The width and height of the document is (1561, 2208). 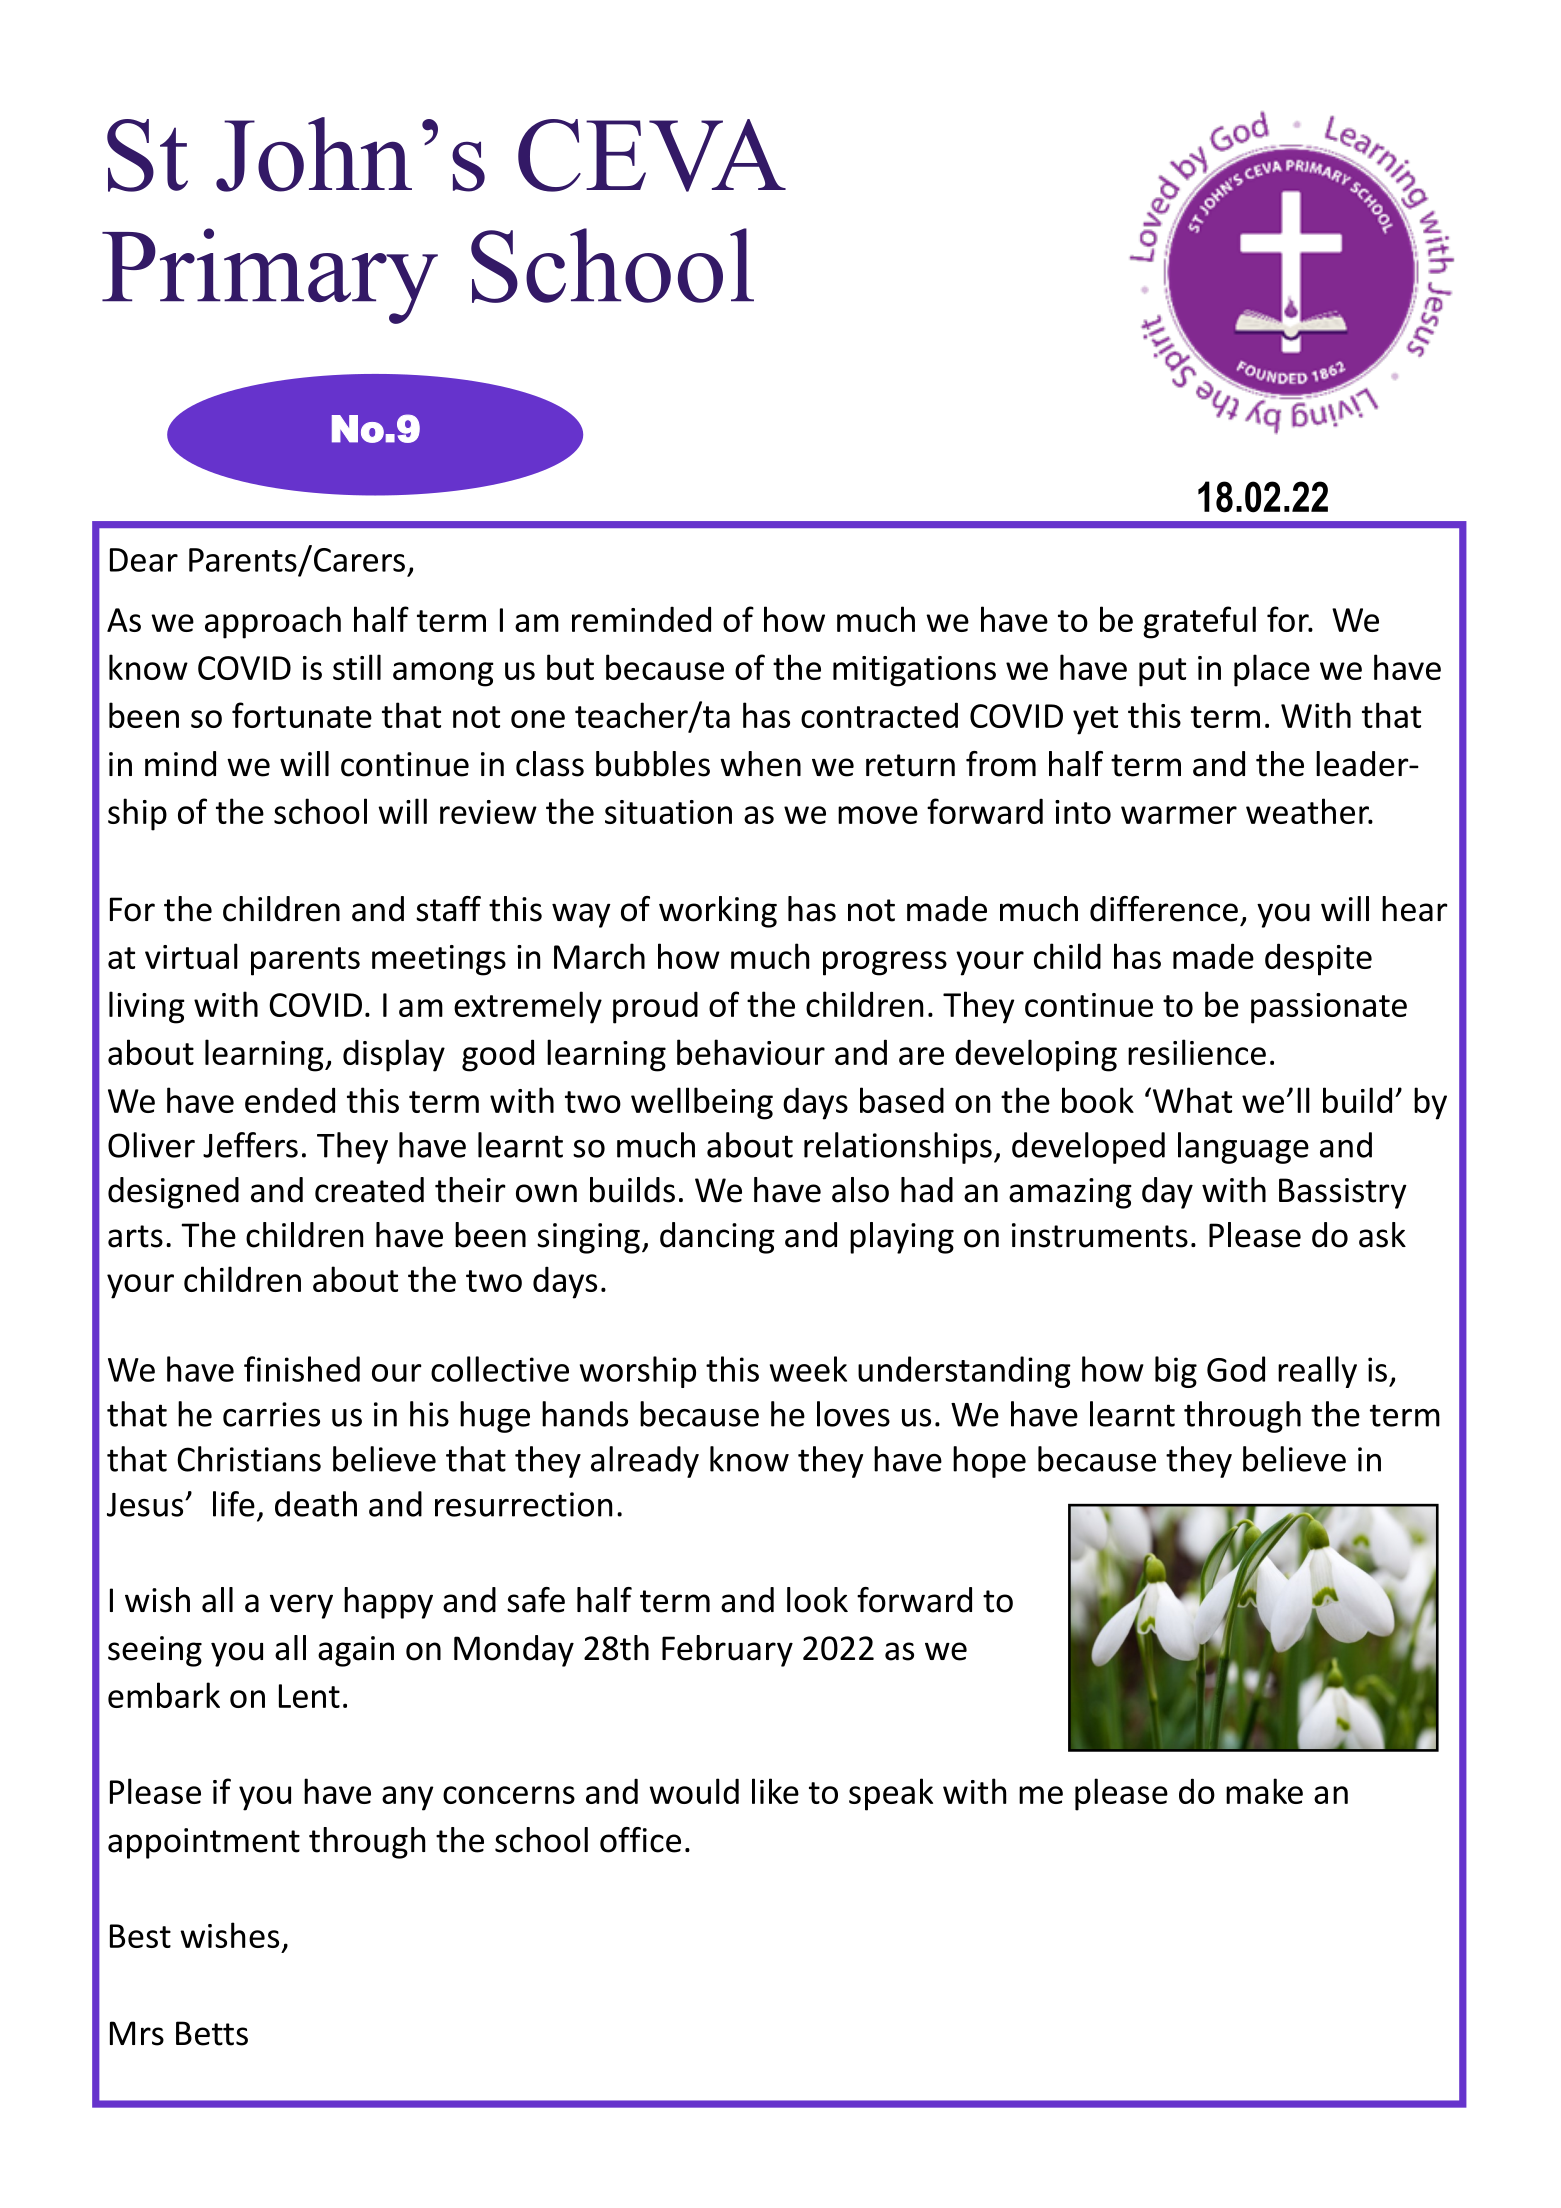 What do you see at coordinates (212, 2033) in the document?
I see `Betts` at bounding box center [212, 2033].
